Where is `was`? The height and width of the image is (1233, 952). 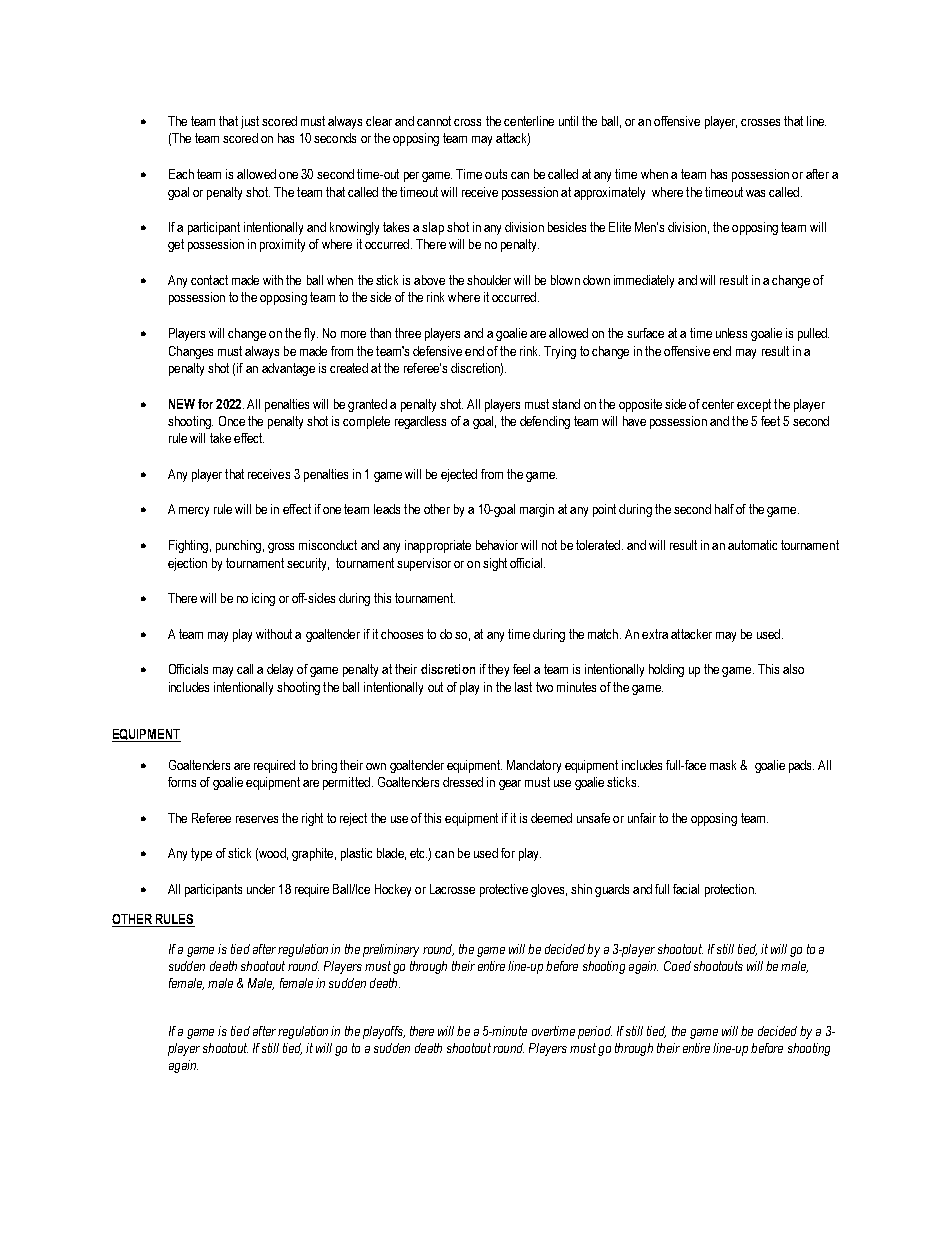
was is located at coordinates (755, 193).
